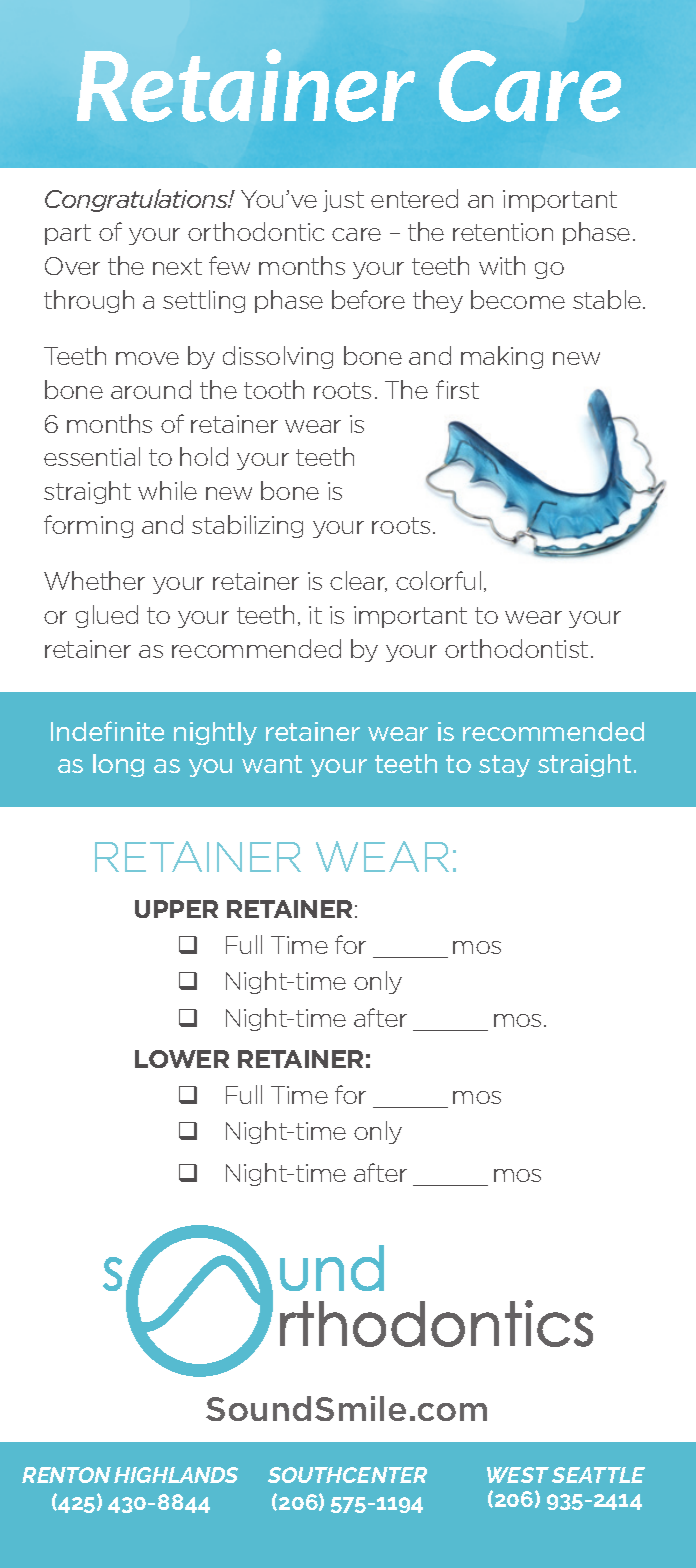  I want to click on stay, so click(504, 766).
